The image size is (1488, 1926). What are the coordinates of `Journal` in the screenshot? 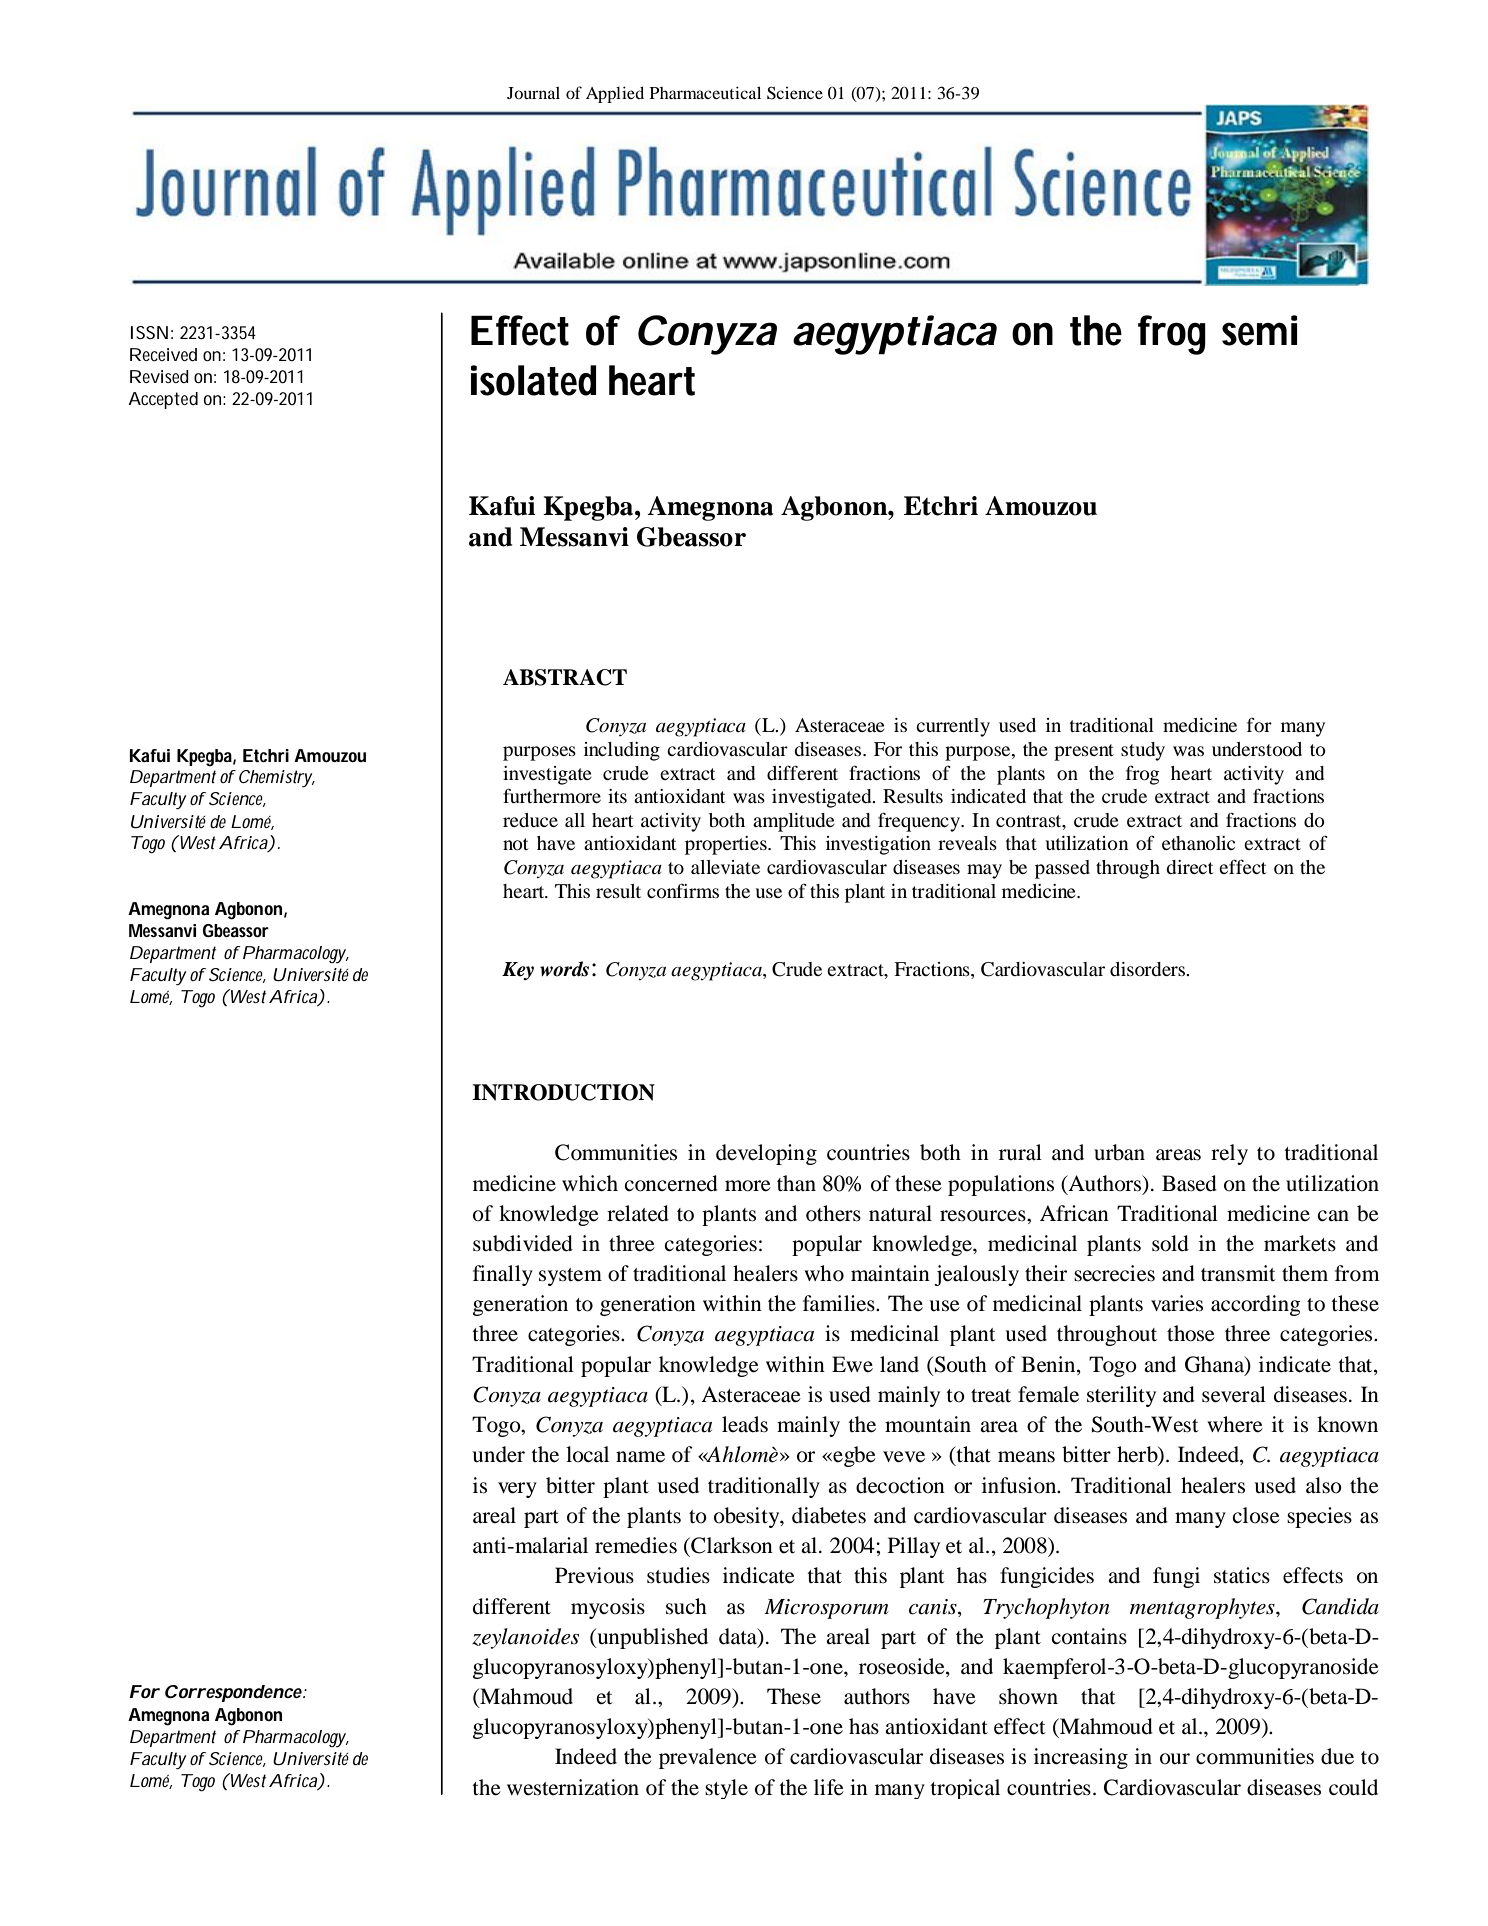 It's located at (533, 93).
